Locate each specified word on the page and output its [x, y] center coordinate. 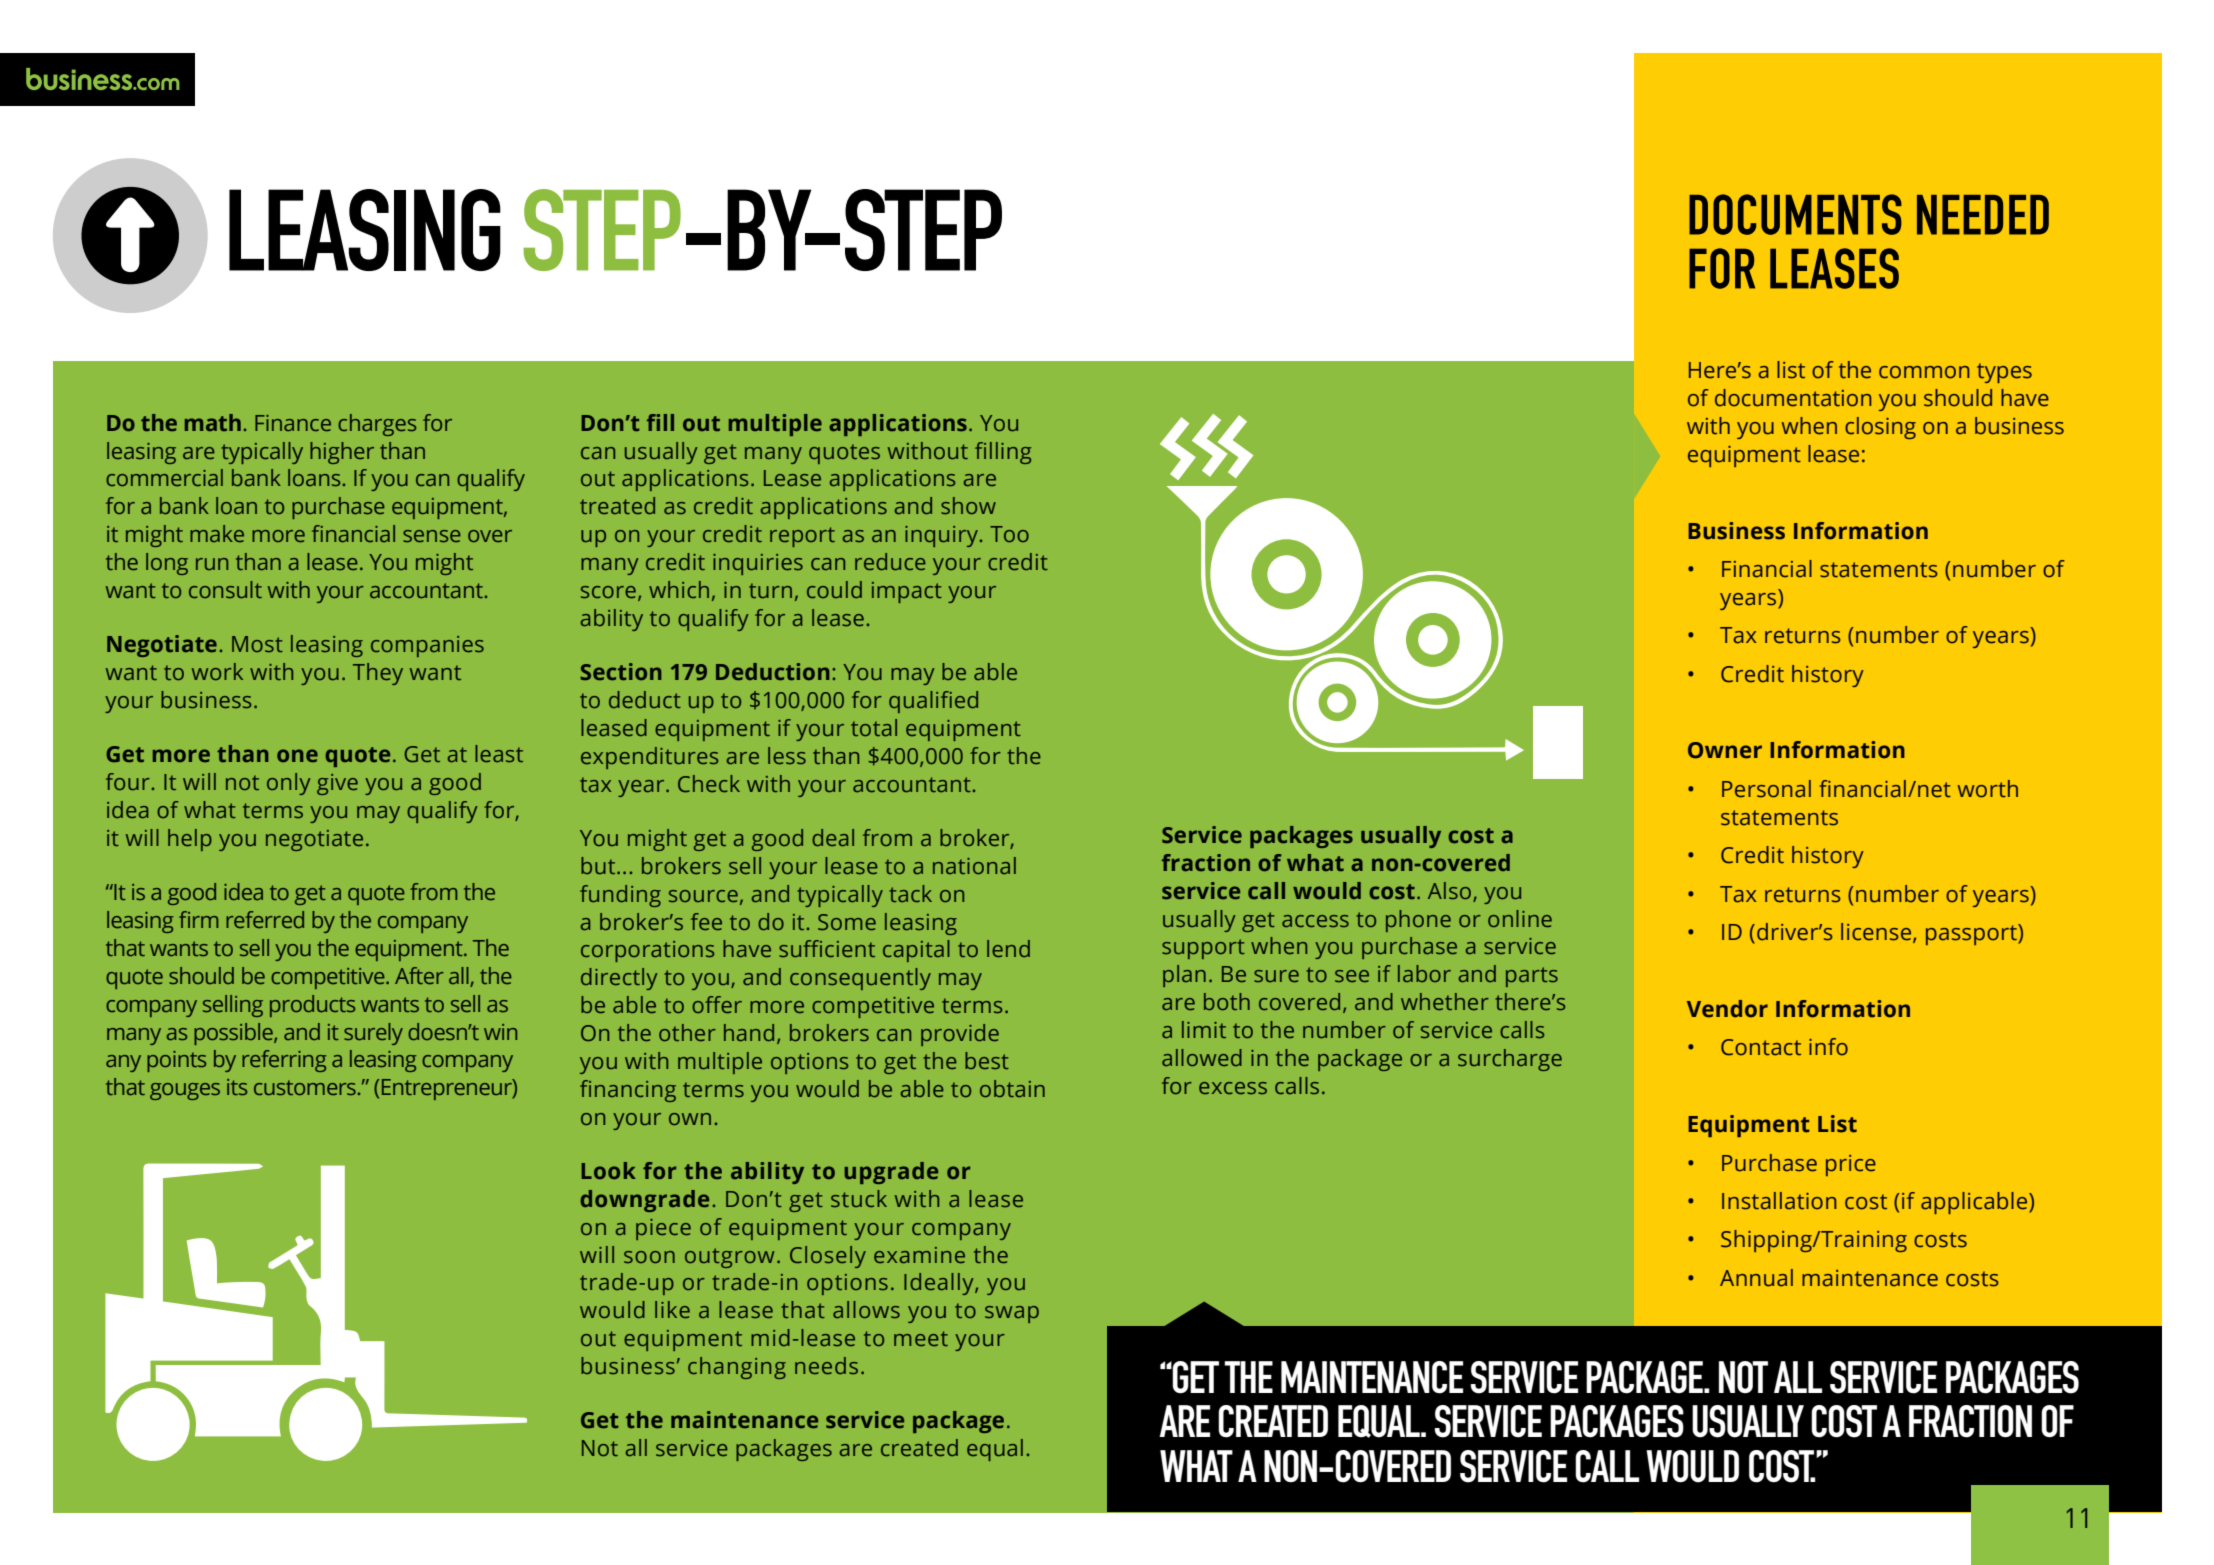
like [672, 1309]
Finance [293, 423]
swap [1012, 1314]
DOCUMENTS [1795, 214]
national [974, 865]
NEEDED [1983, 215]
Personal [1766, 789]
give [337, 784]
